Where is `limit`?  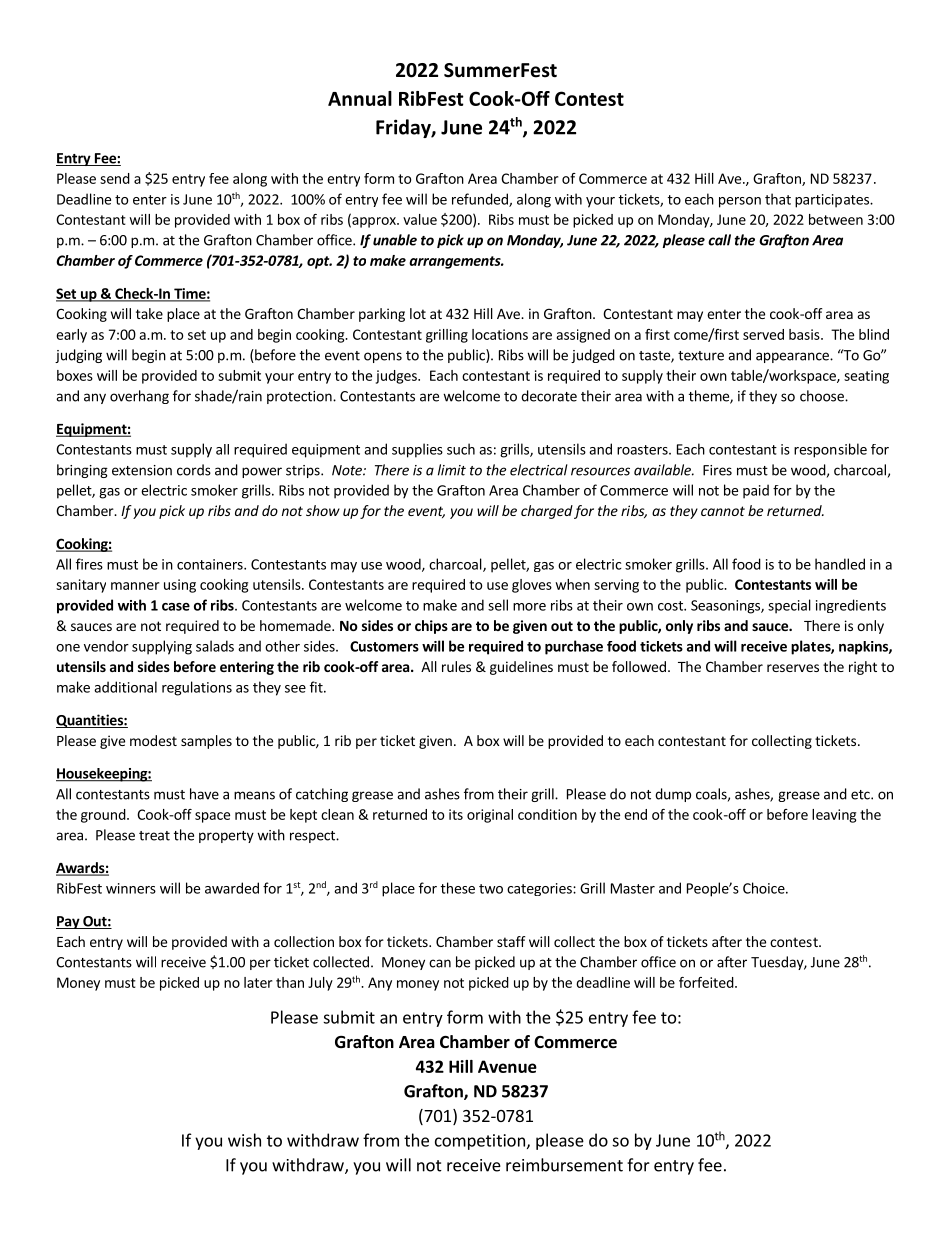
limit is located at coordinates (452, 470).
